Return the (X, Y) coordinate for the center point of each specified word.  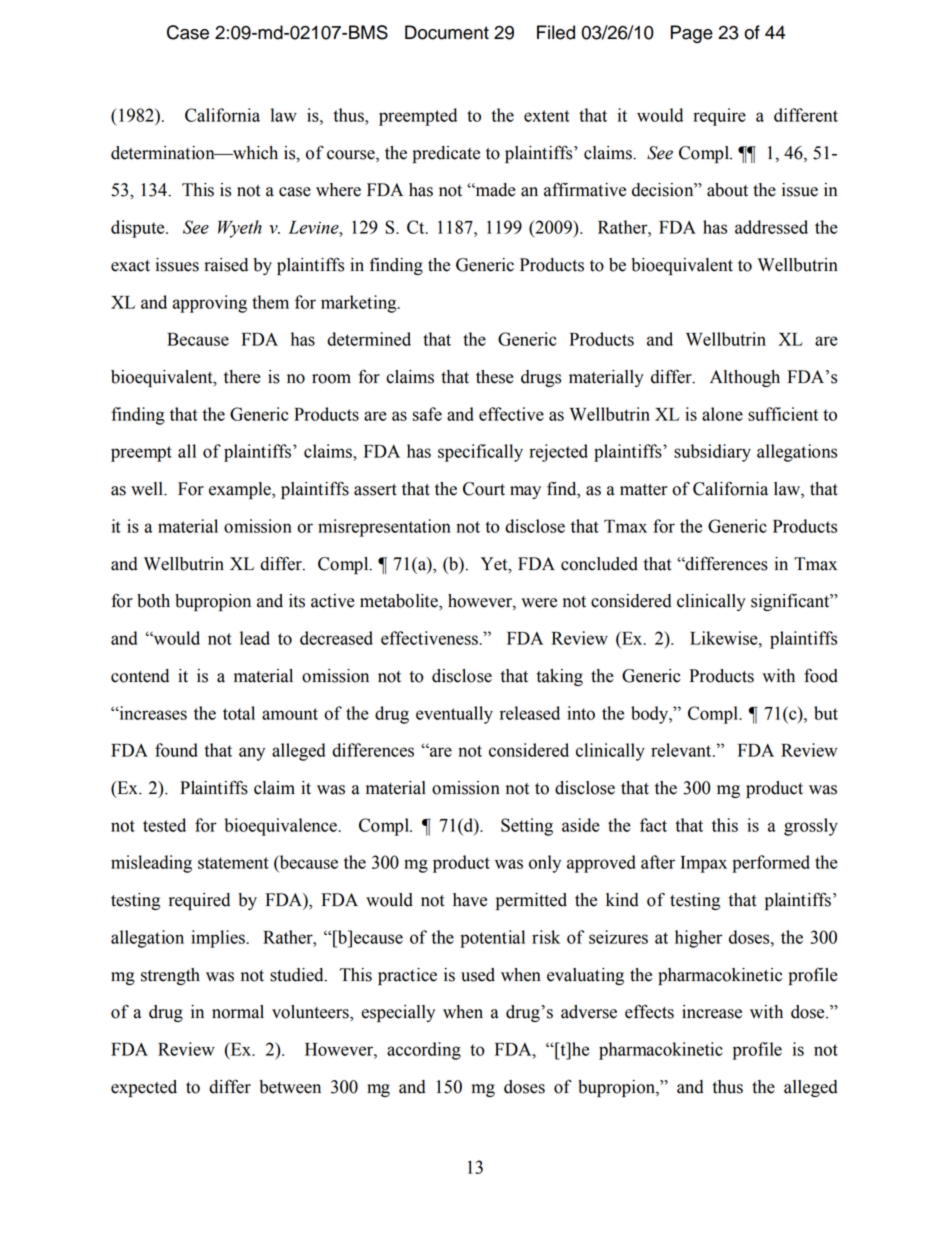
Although (745, 378)
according (424, 1051)
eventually (454, 715)
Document (447, 32)
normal (238, 1012)
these (495, 377)
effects (649, 1011)
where (338, 190)
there (242, 377)
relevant (682, 750)
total (239, 713)
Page (692, 34)
